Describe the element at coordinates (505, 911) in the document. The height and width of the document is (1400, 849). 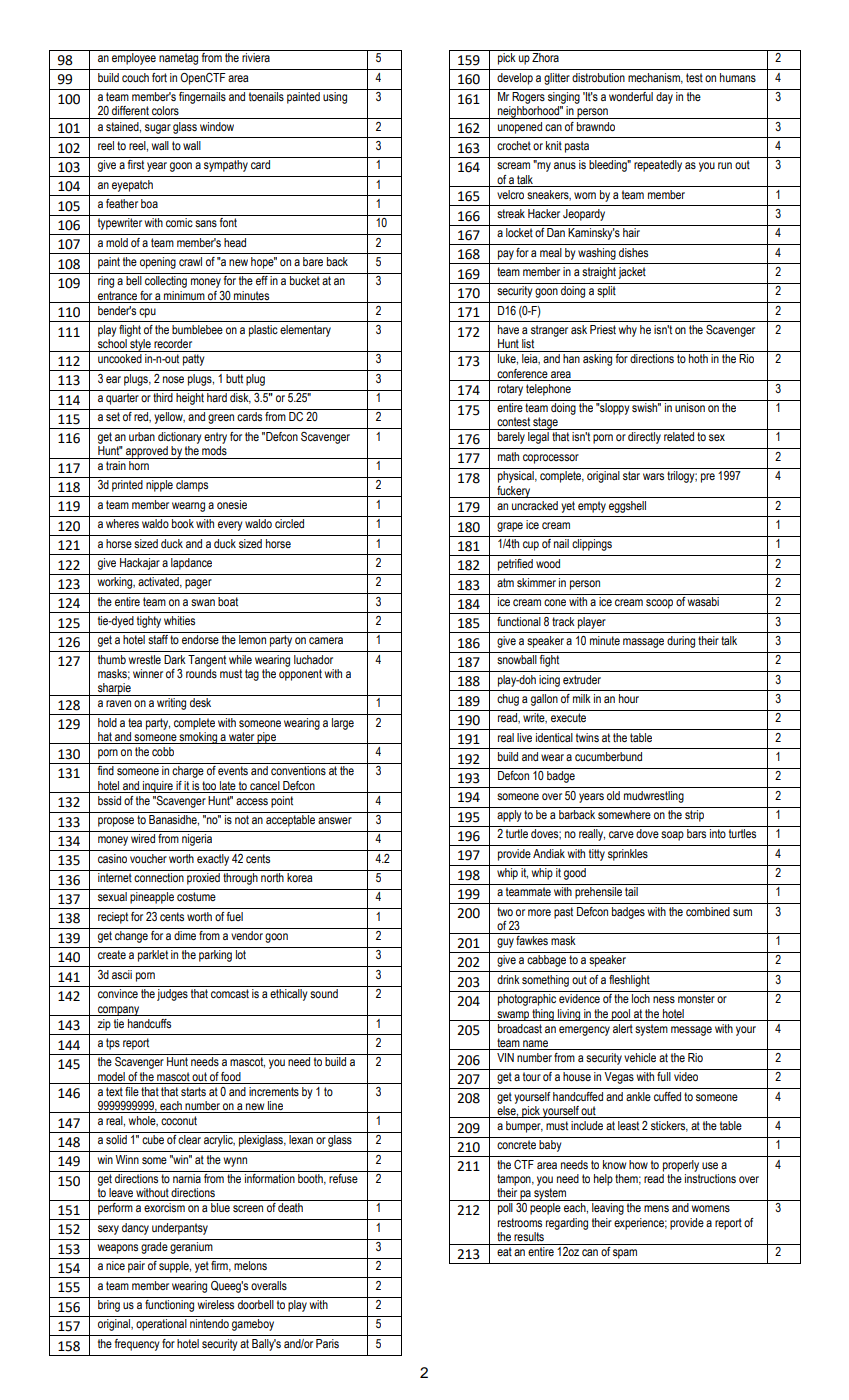
I see `two` at that location.
